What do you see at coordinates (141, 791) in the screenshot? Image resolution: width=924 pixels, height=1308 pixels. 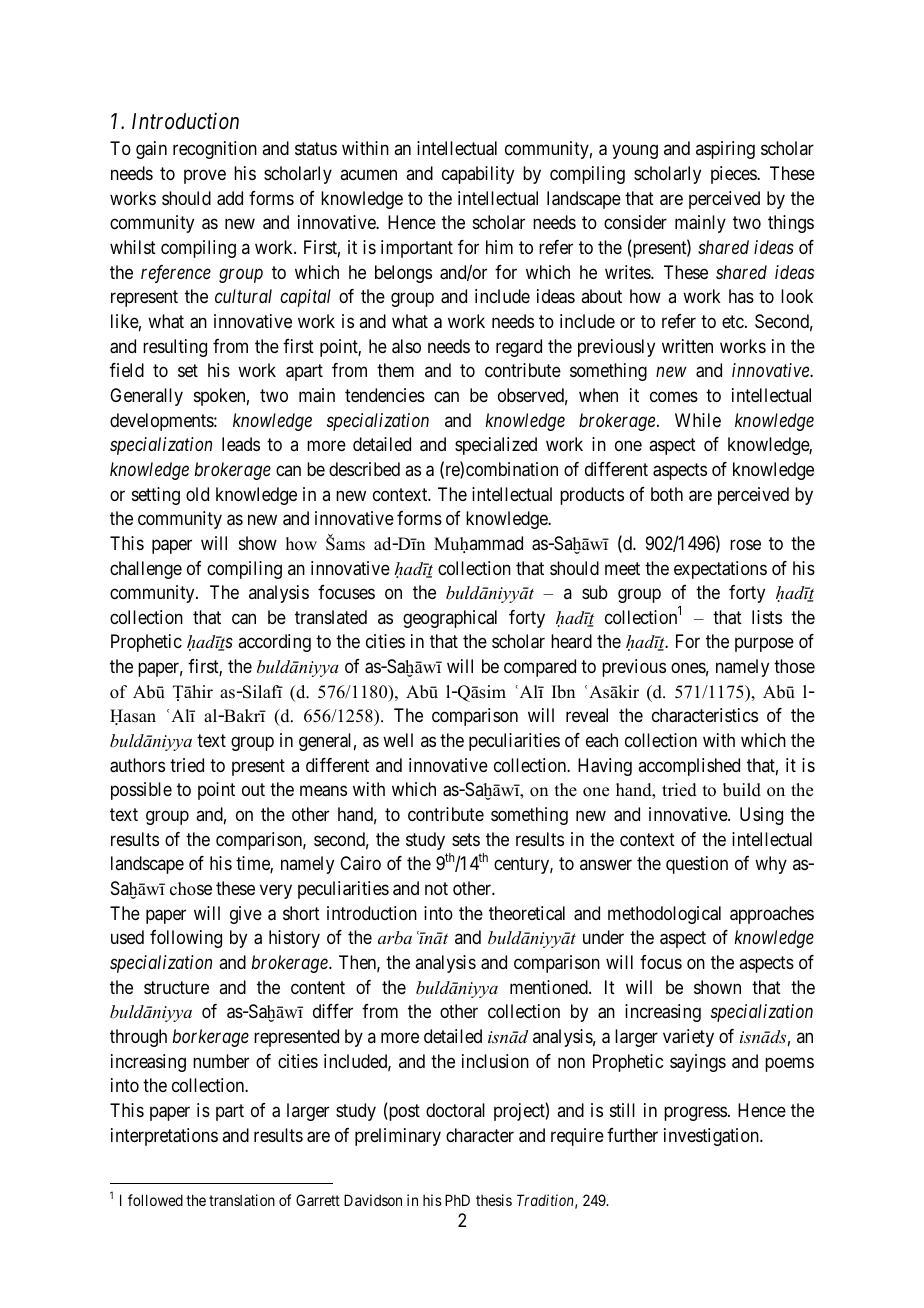 I see `possible` at bounding box center [141, 791].
